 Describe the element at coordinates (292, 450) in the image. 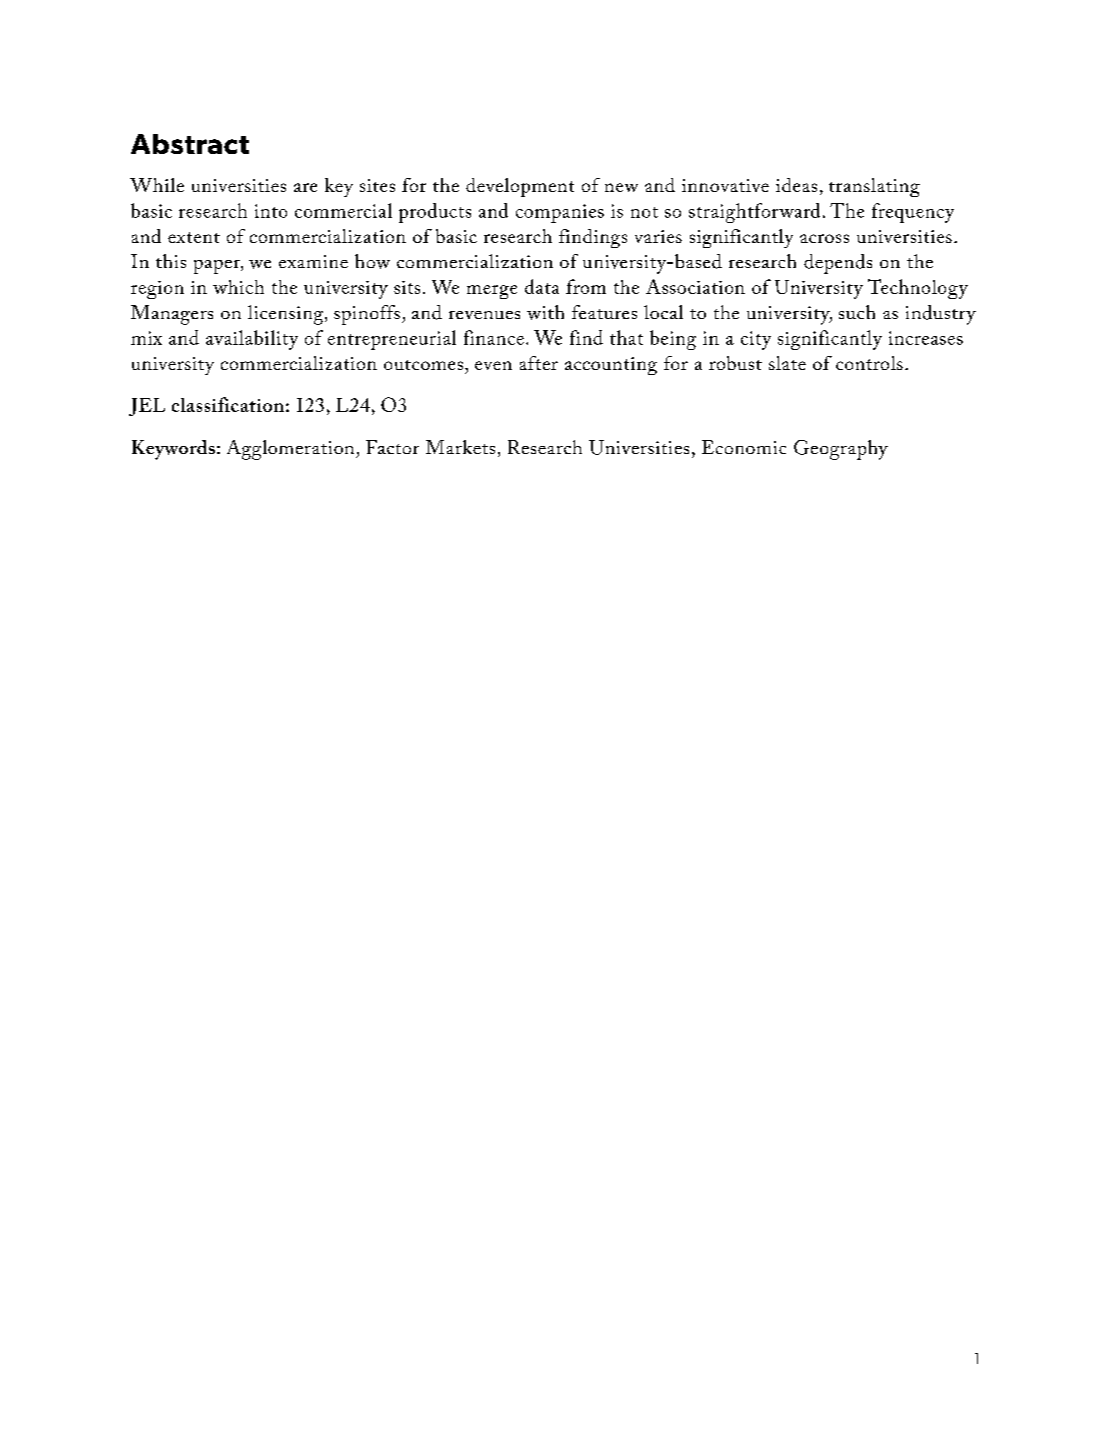

I see `Agglomeration` at that location.
